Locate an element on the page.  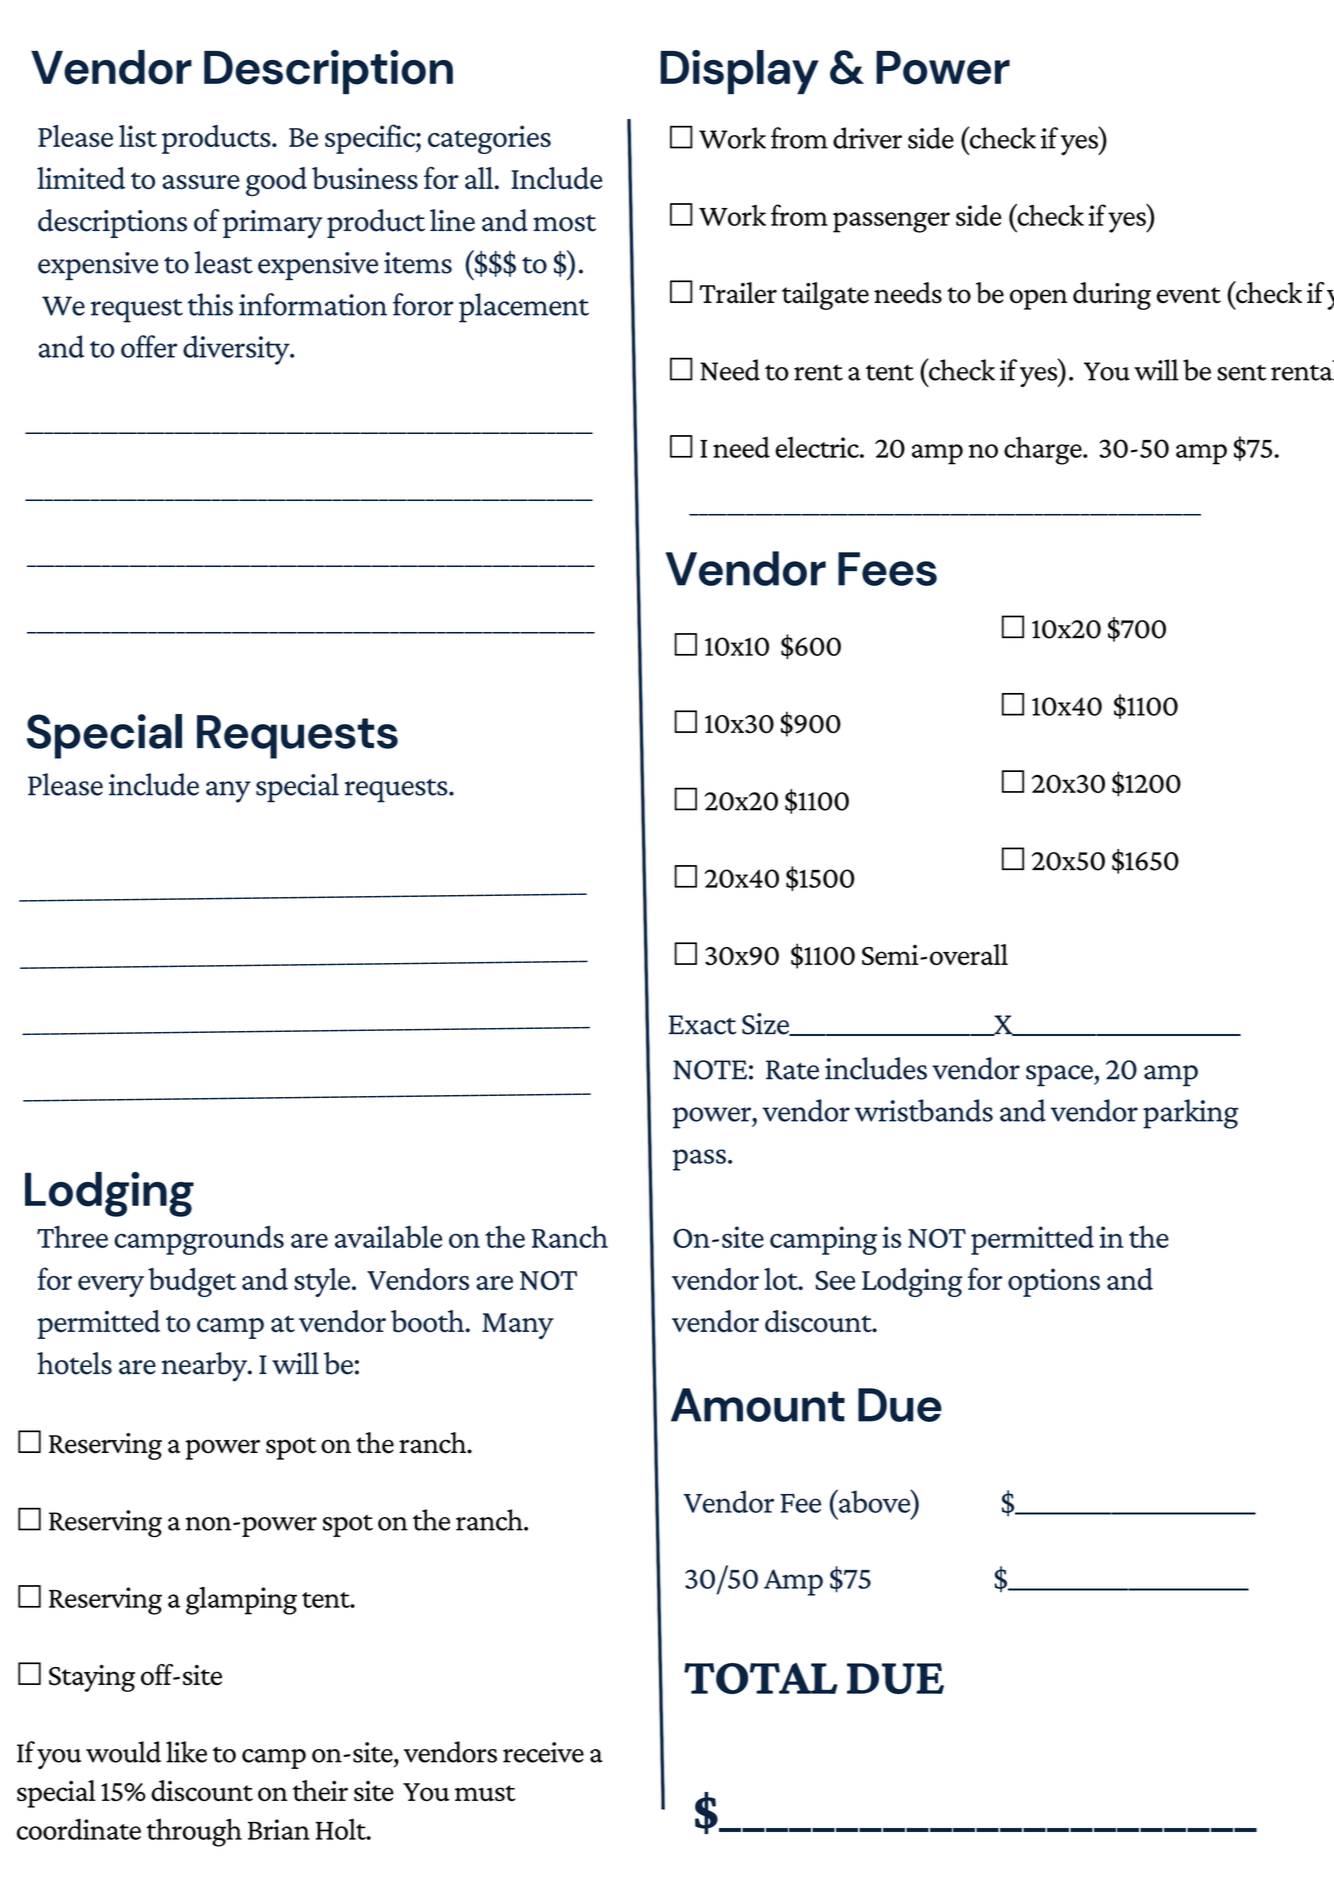
must is located at coordinates (485, 1793).
